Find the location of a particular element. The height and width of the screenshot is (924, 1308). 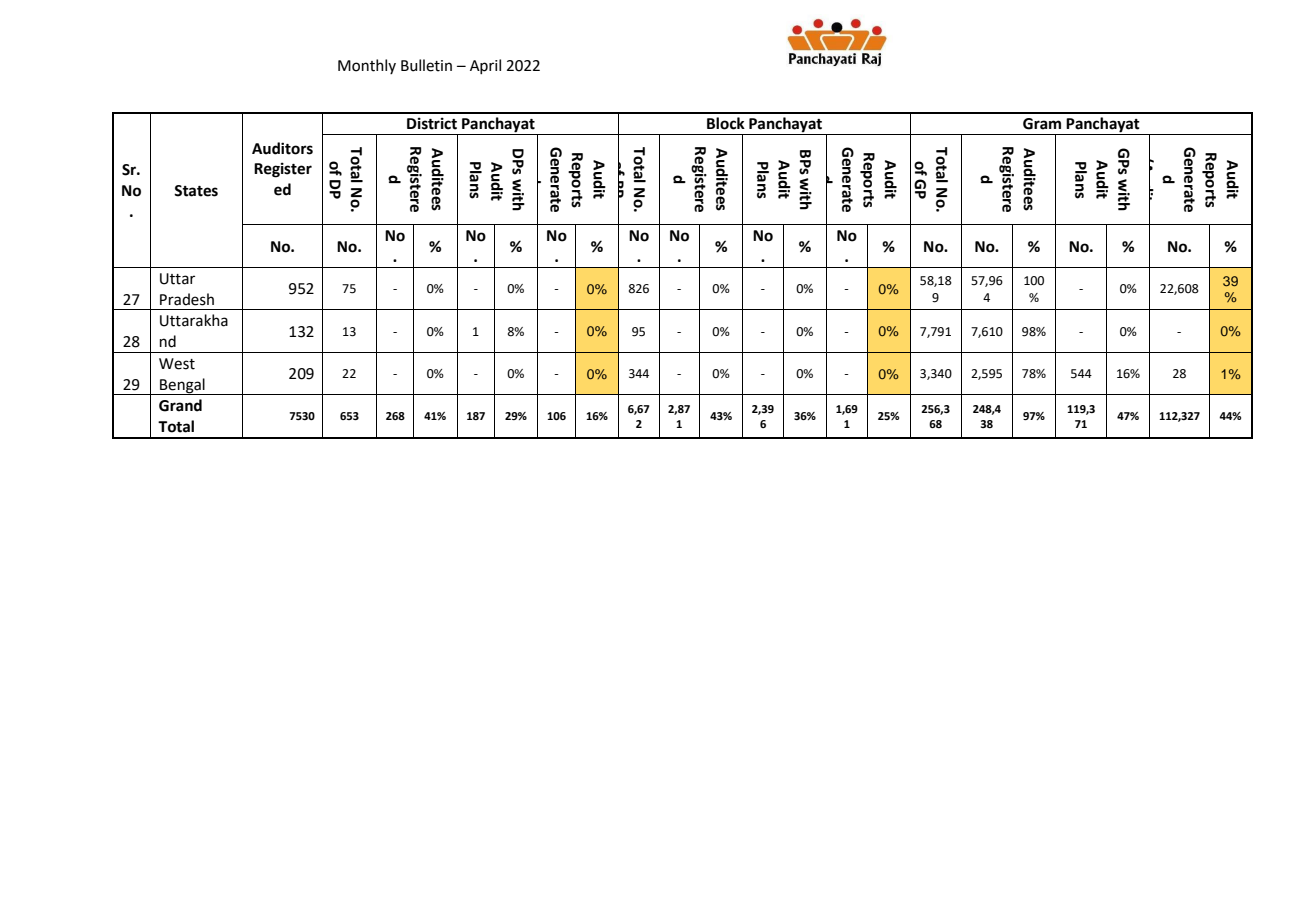

April is located at coordinates (485, 66).
